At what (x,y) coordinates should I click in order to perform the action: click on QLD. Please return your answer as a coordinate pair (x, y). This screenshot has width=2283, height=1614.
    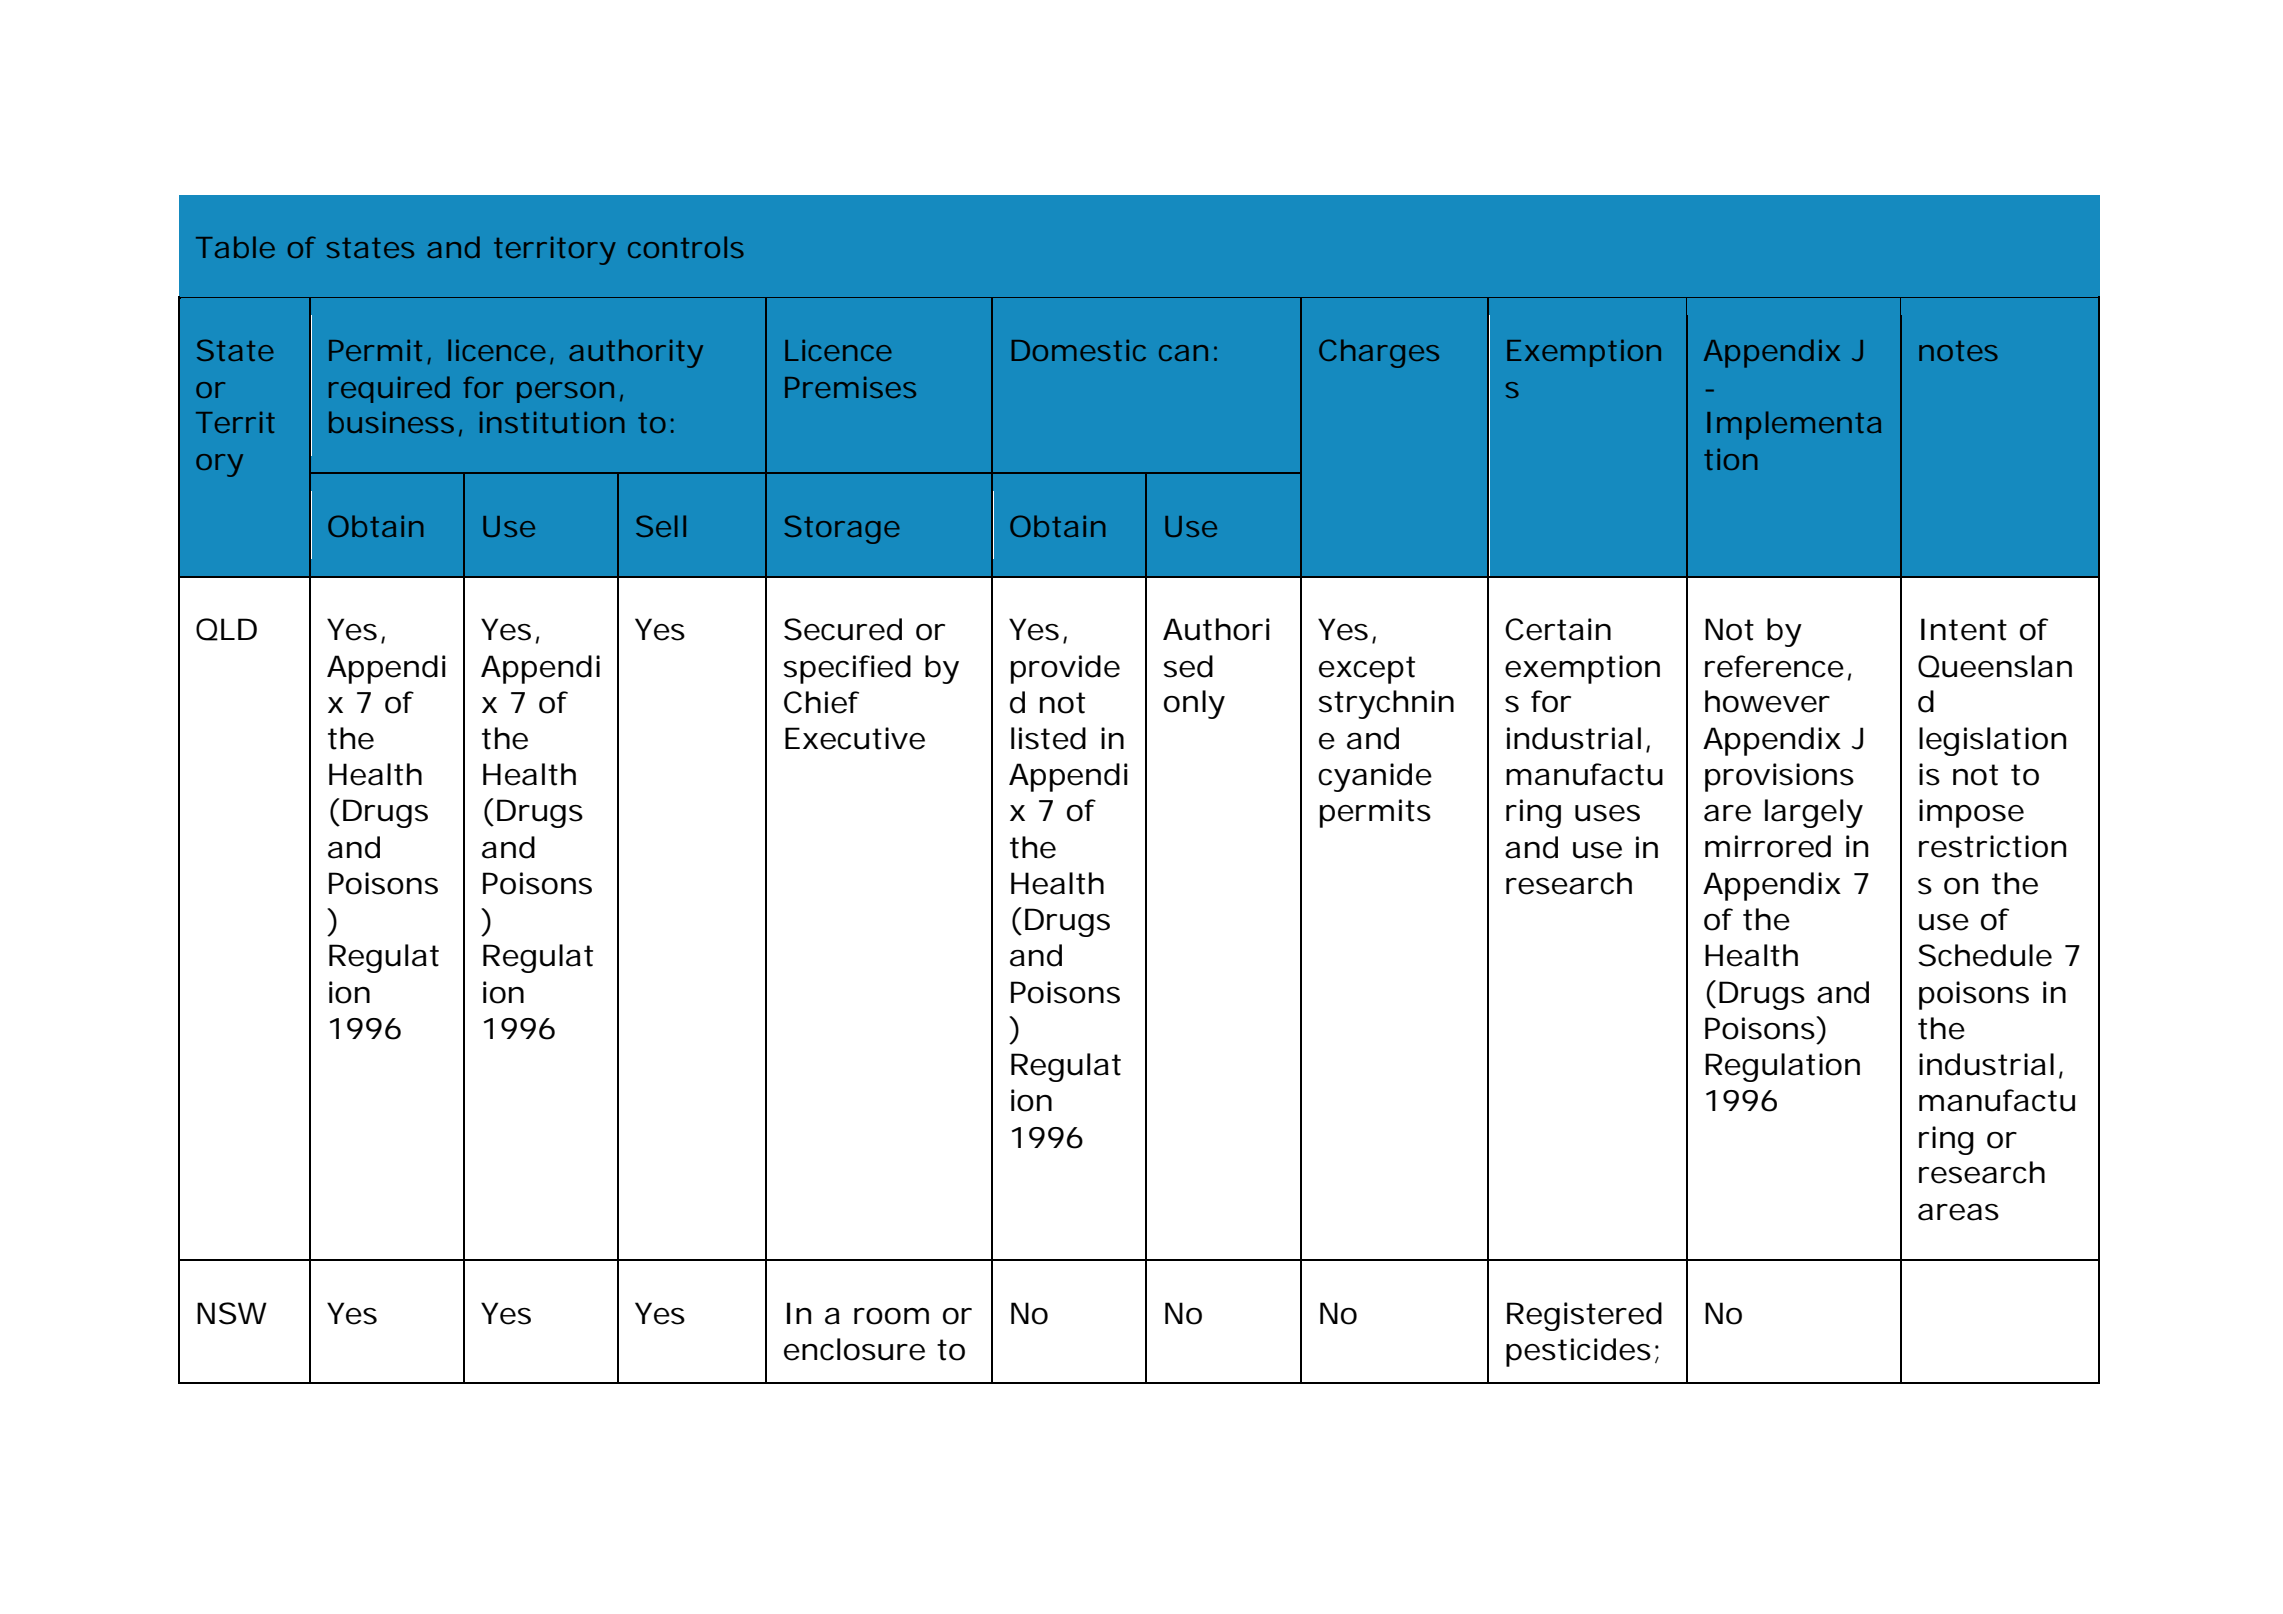
    Looking at the image, I should click on (226, 629).
